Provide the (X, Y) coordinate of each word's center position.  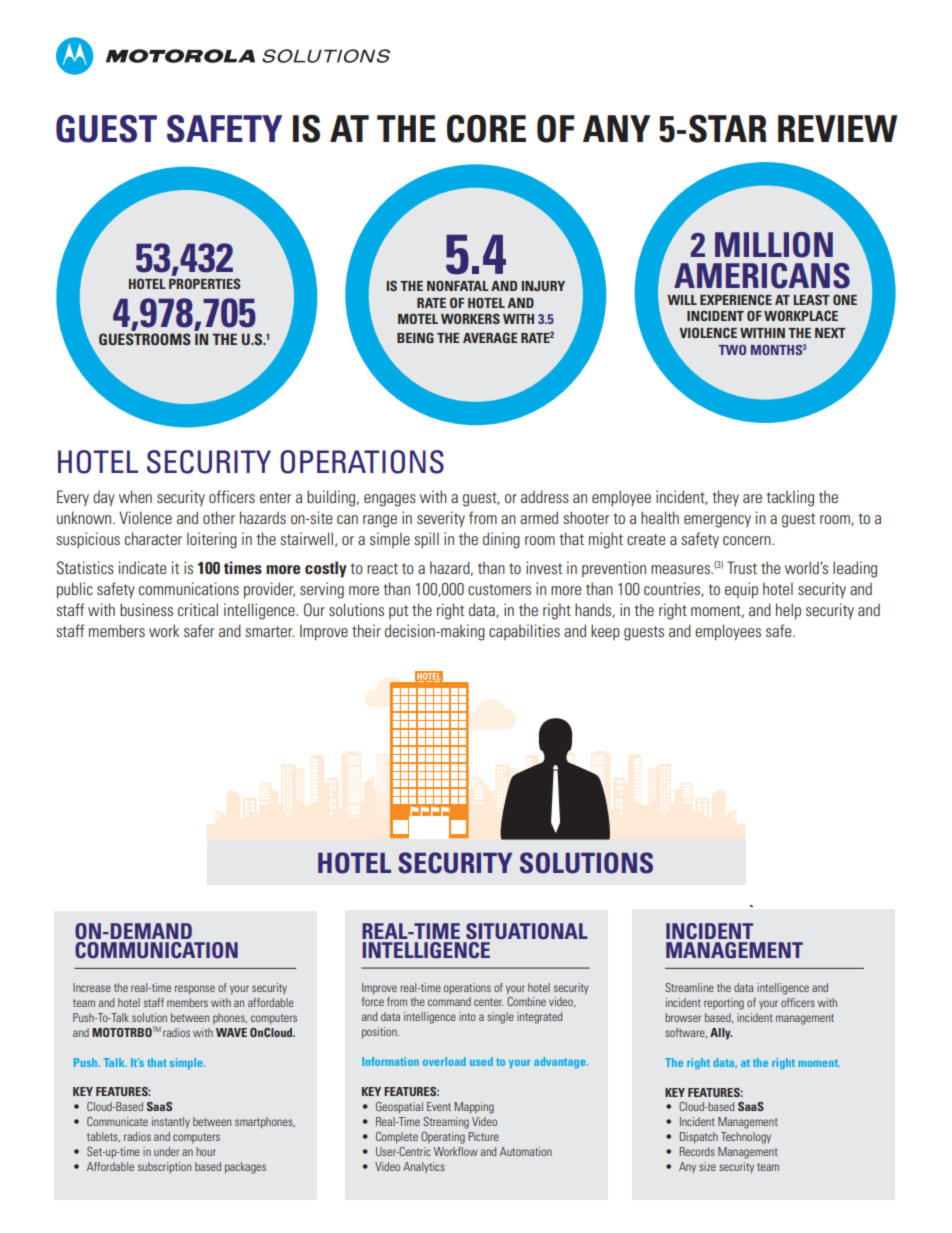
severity (441, 519)
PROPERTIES (204, 283)
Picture (483, 1136)
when (135, 496)
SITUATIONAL (527, 931)
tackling (790, 498)
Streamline (689, 987)
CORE (486, 129)
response (195, 990)
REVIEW (837, 128)
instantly (171, 1122)
